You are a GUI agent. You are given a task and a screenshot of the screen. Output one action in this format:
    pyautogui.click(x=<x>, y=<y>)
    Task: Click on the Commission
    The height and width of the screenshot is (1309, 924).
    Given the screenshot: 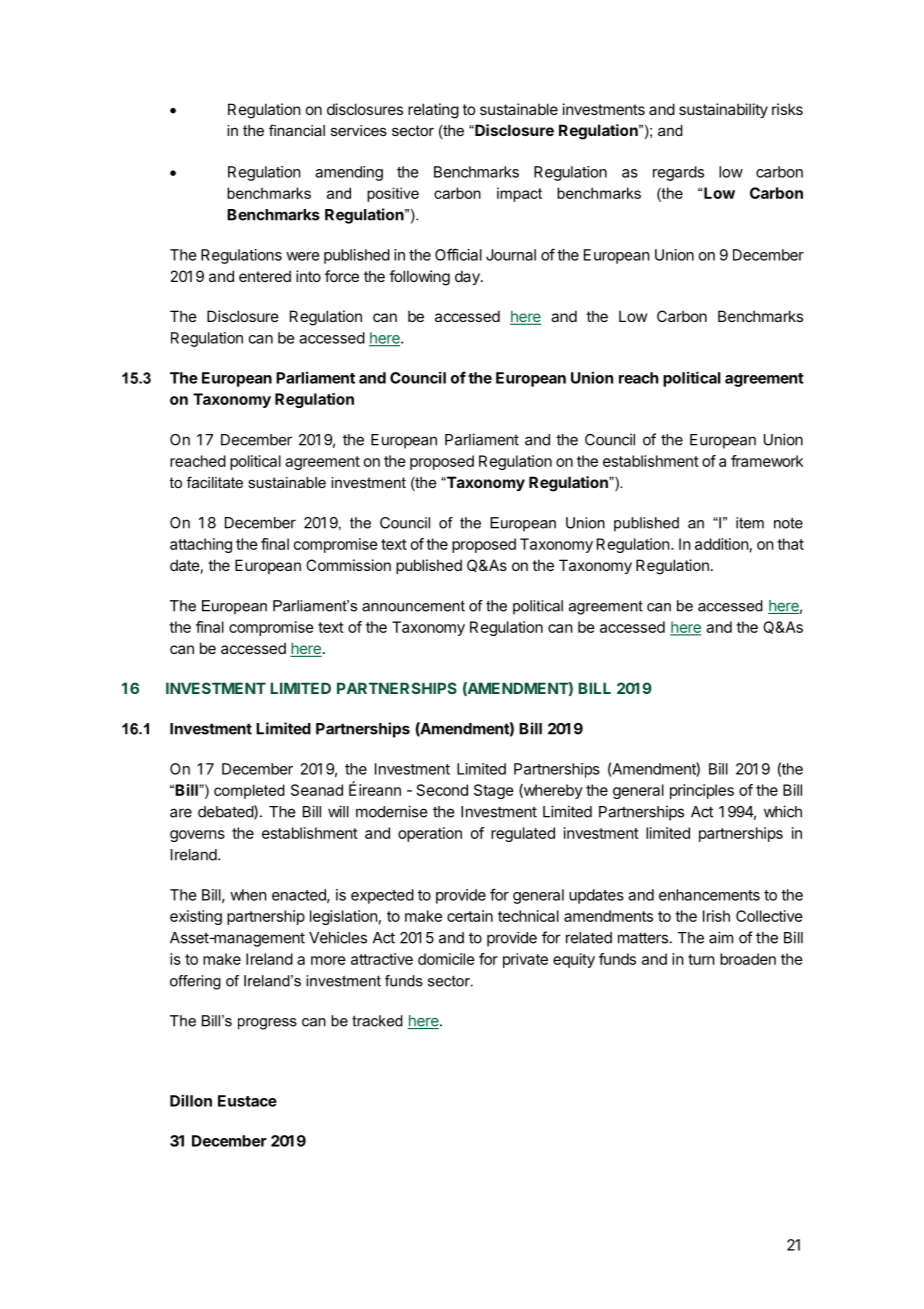 What is the action you would take?
    pyautogui.click(x=348, y=565)
